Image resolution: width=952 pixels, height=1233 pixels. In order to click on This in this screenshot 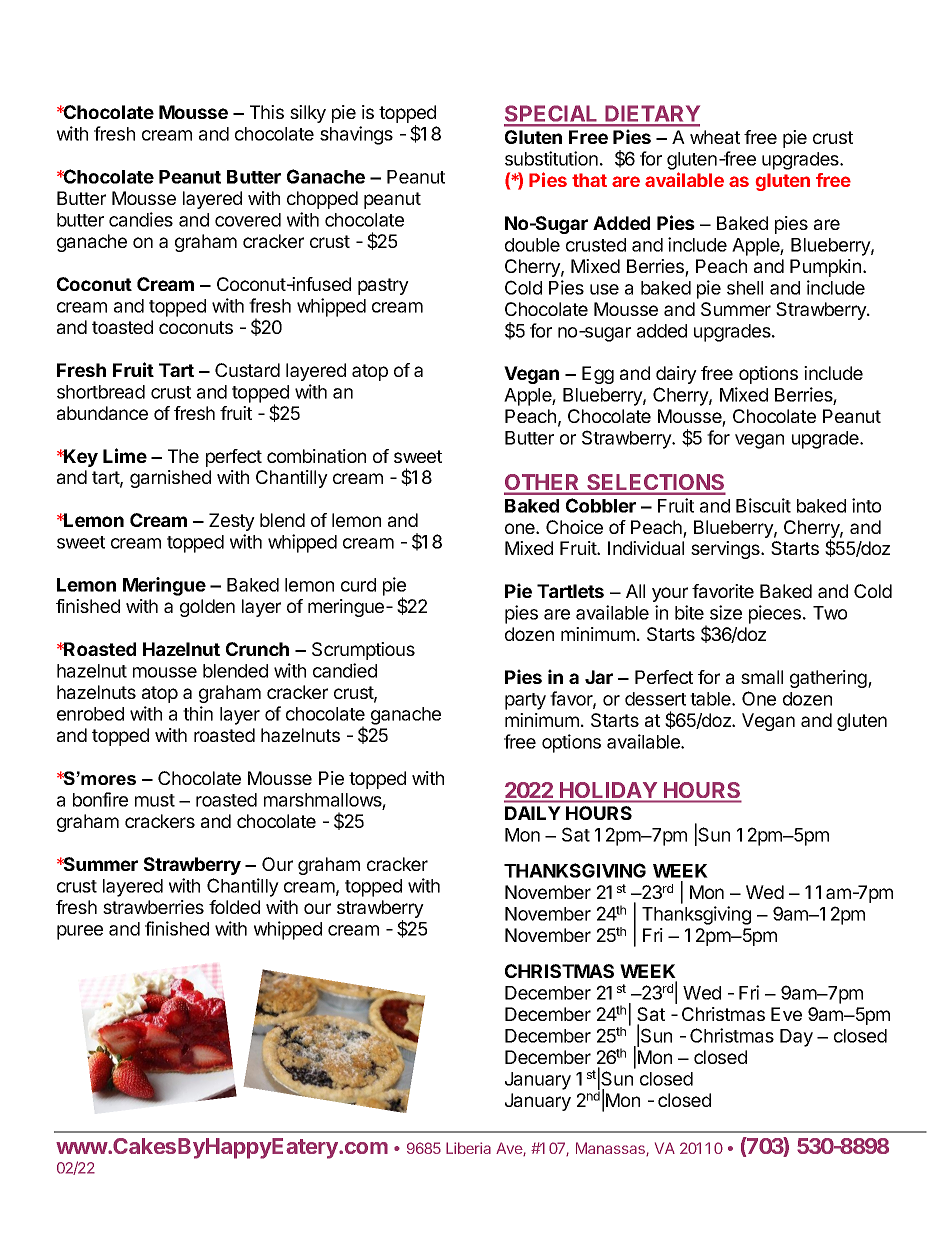, I will do `click(267, 112)`.
